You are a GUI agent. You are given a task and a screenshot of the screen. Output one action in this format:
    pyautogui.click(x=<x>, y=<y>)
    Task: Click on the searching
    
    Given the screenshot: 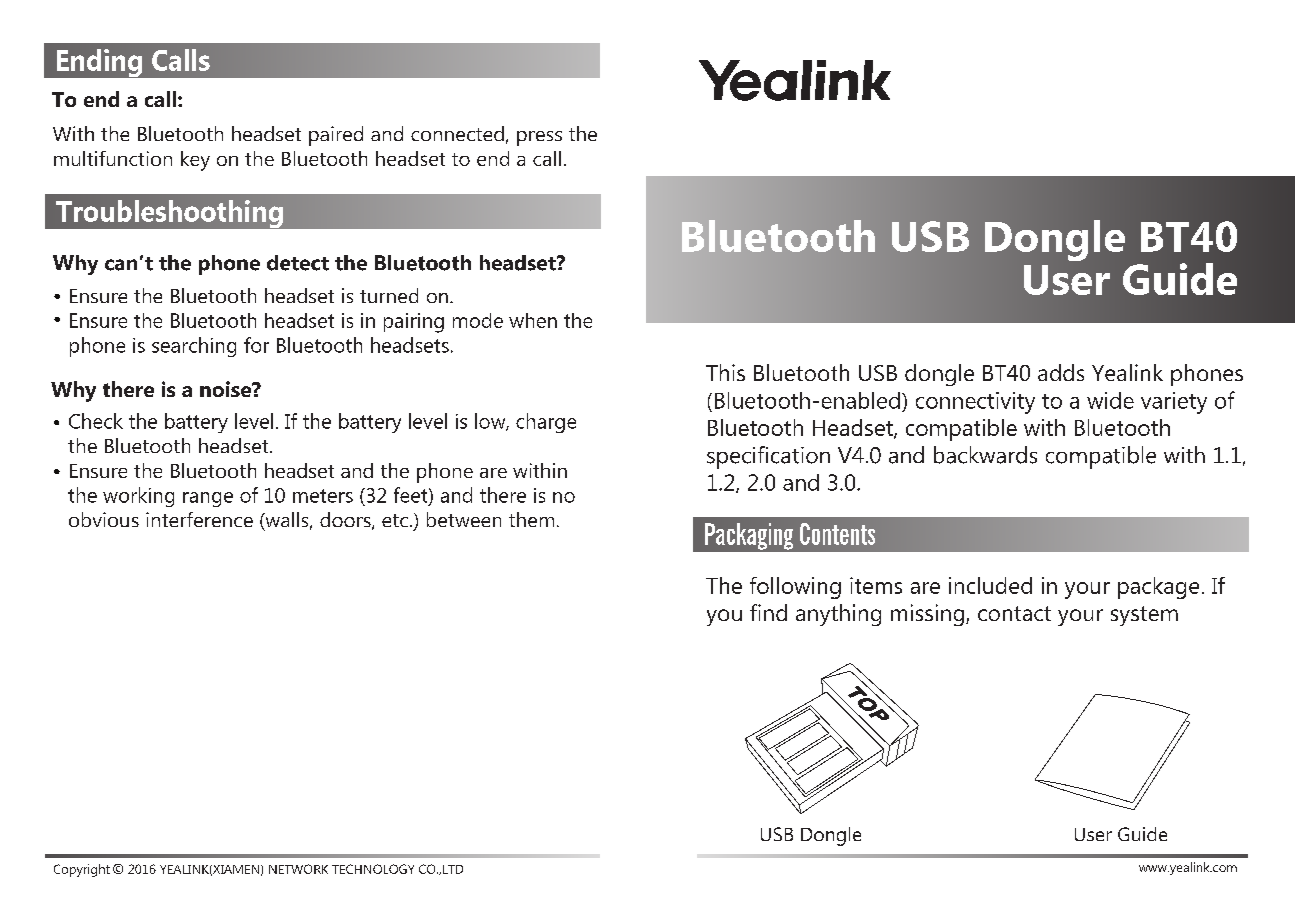 What is the action you would take?
    pyautogui.click(x=194, y=347)
